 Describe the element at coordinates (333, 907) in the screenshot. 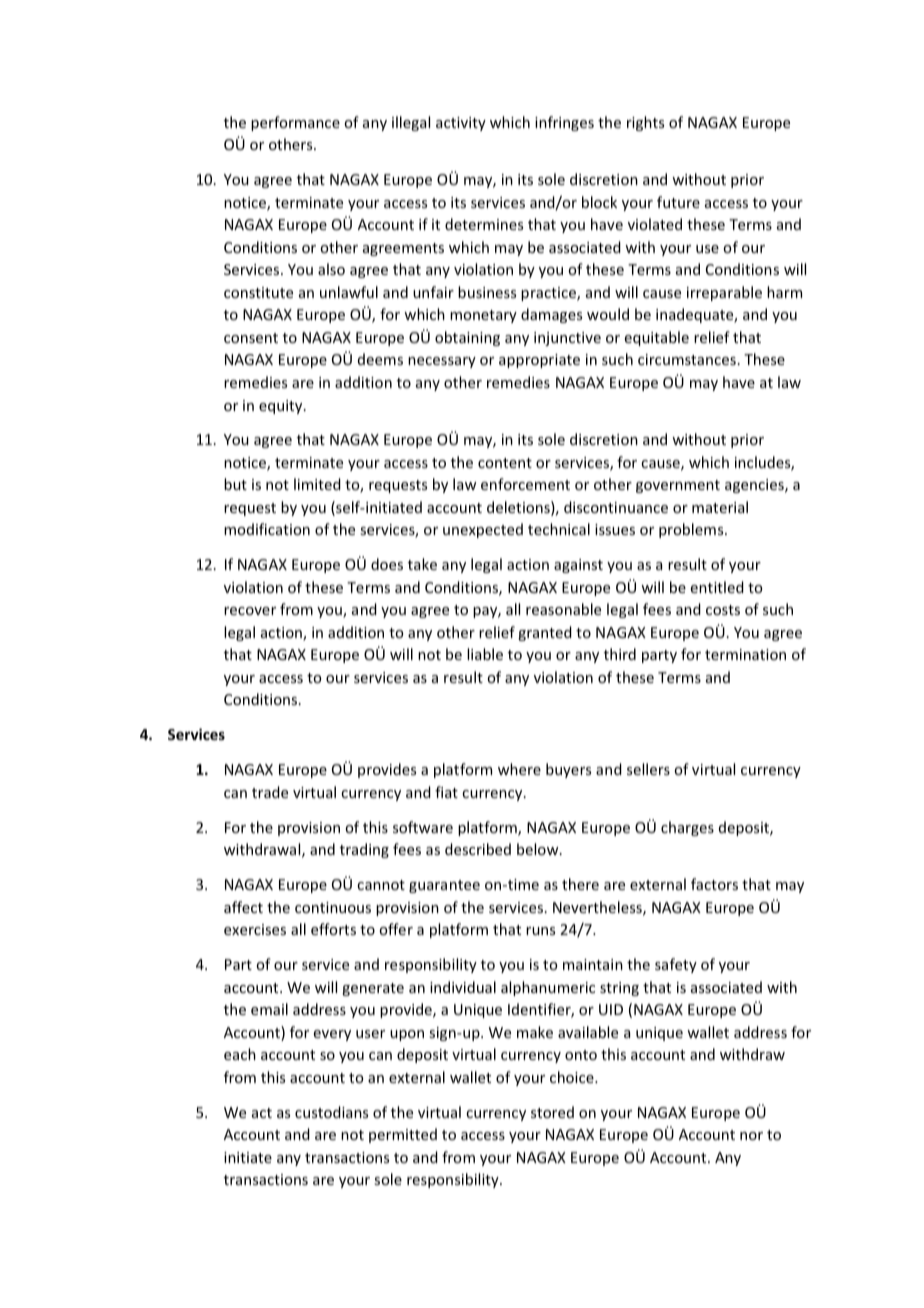

I see `continuous` at that location.
